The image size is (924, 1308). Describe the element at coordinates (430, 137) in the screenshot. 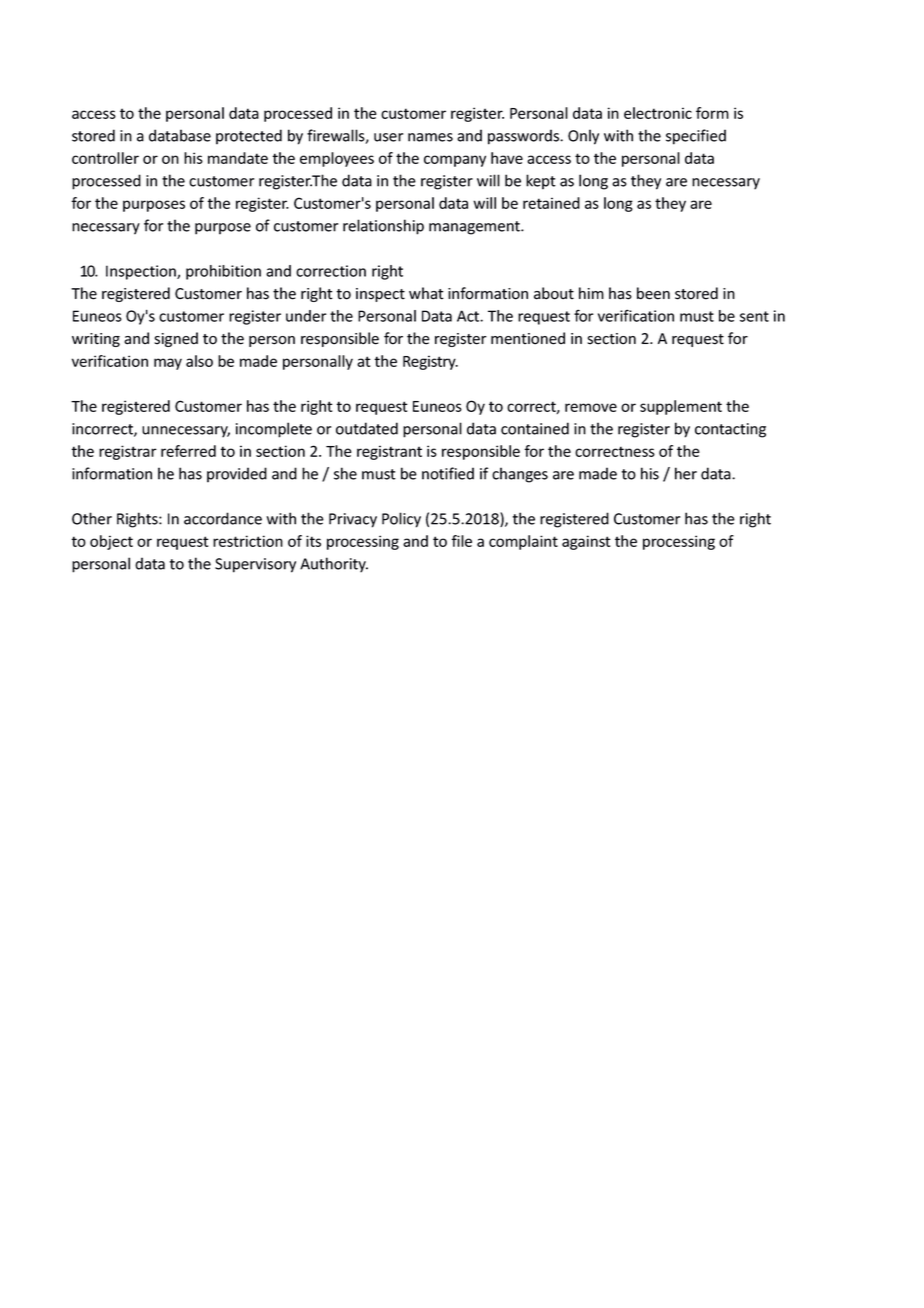

I see `names` at that location.
